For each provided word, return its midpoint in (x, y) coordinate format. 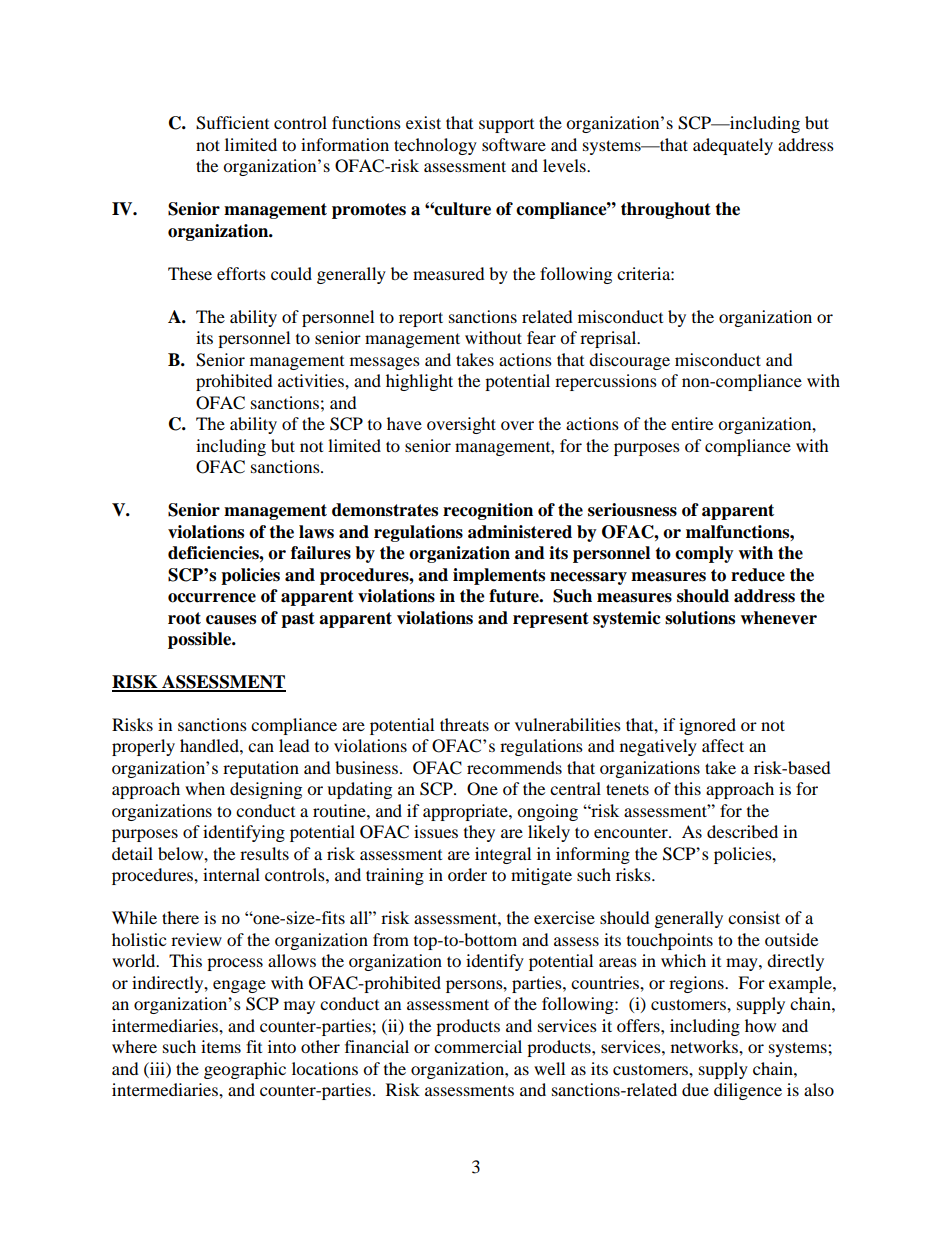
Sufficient (232, 123)
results (264, 853)
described (742, 831)
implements (499, 576)
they (479, 833)
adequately (733, 146)
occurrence (212, 598)
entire (692, 423)
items (221, 1046)
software (514, 144)
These (190, 273)
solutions (700, 618)
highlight (419, 382)
